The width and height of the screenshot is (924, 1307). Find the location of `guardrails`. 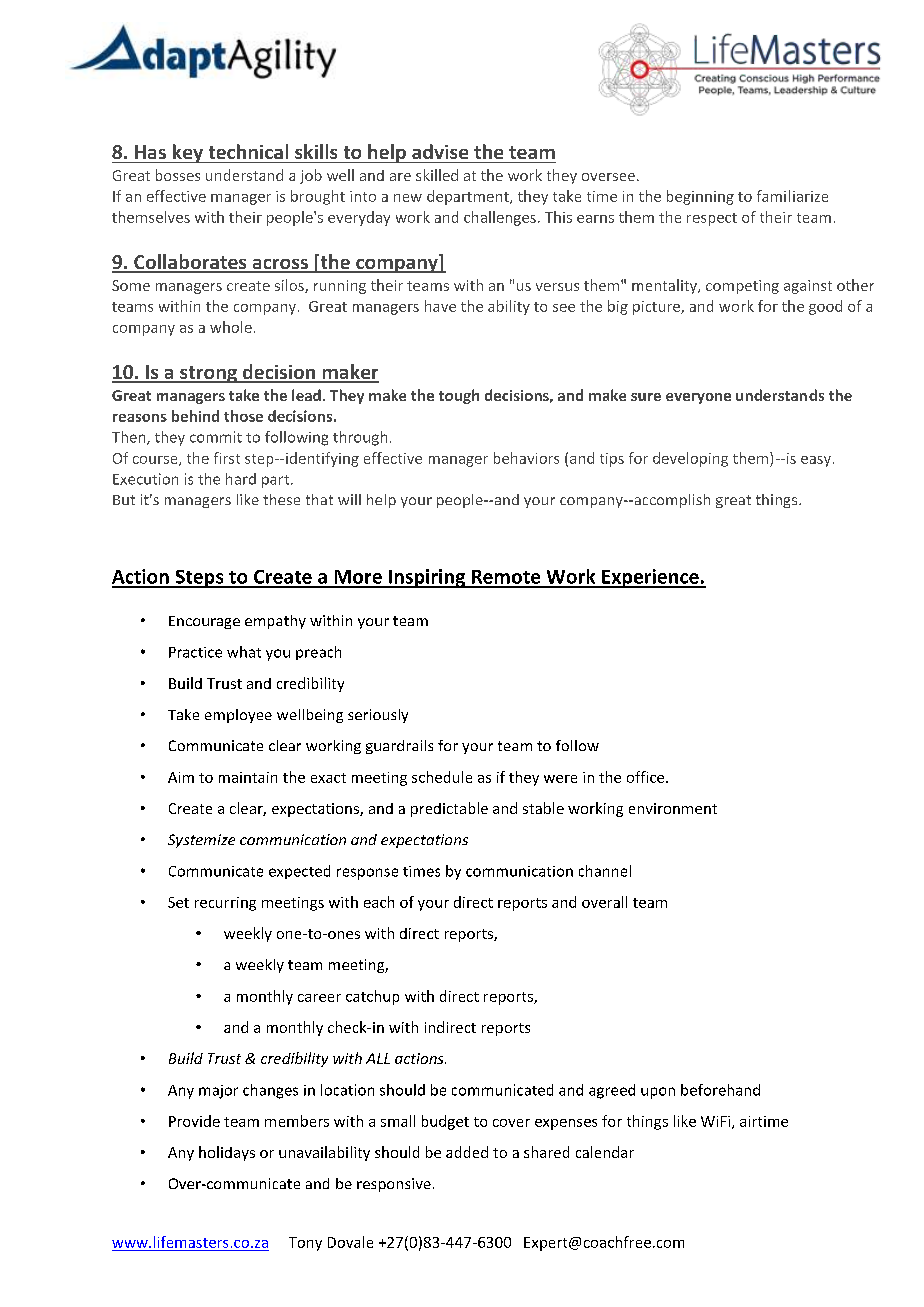

guardrails is located at coordinates (399, 747).
